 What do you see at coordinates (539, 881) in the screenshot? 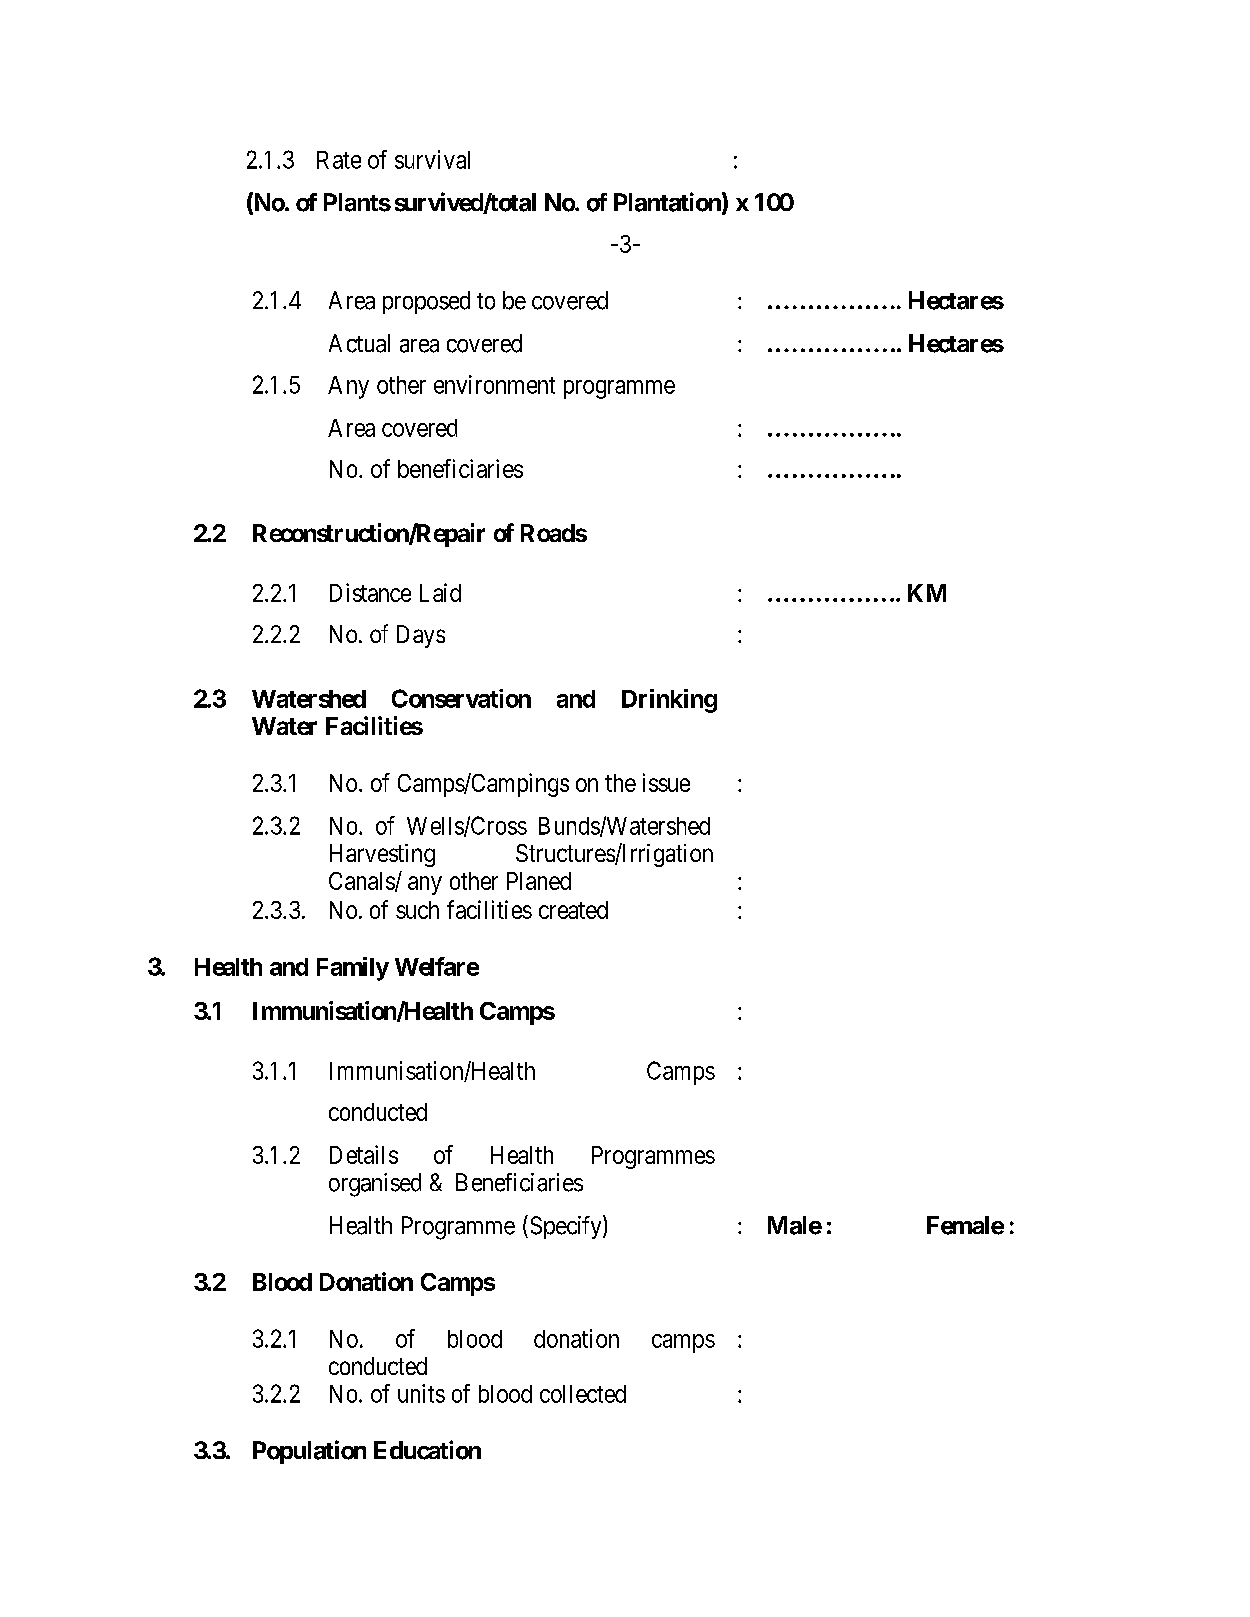
I see `Planed` at bounding box center [539, 881].
